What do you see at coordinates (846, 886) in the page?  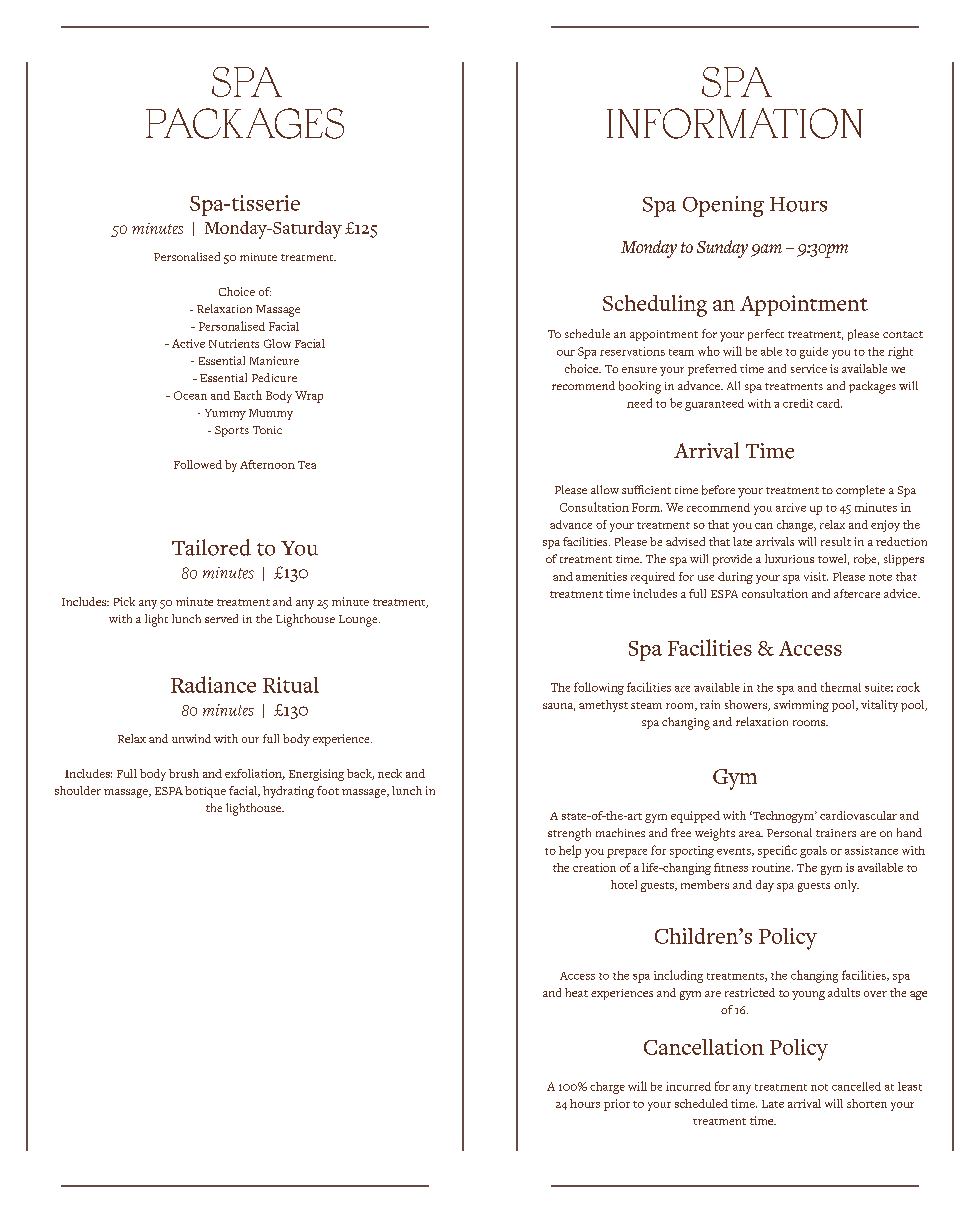 I see `only` at bounding box center [846, 886].
